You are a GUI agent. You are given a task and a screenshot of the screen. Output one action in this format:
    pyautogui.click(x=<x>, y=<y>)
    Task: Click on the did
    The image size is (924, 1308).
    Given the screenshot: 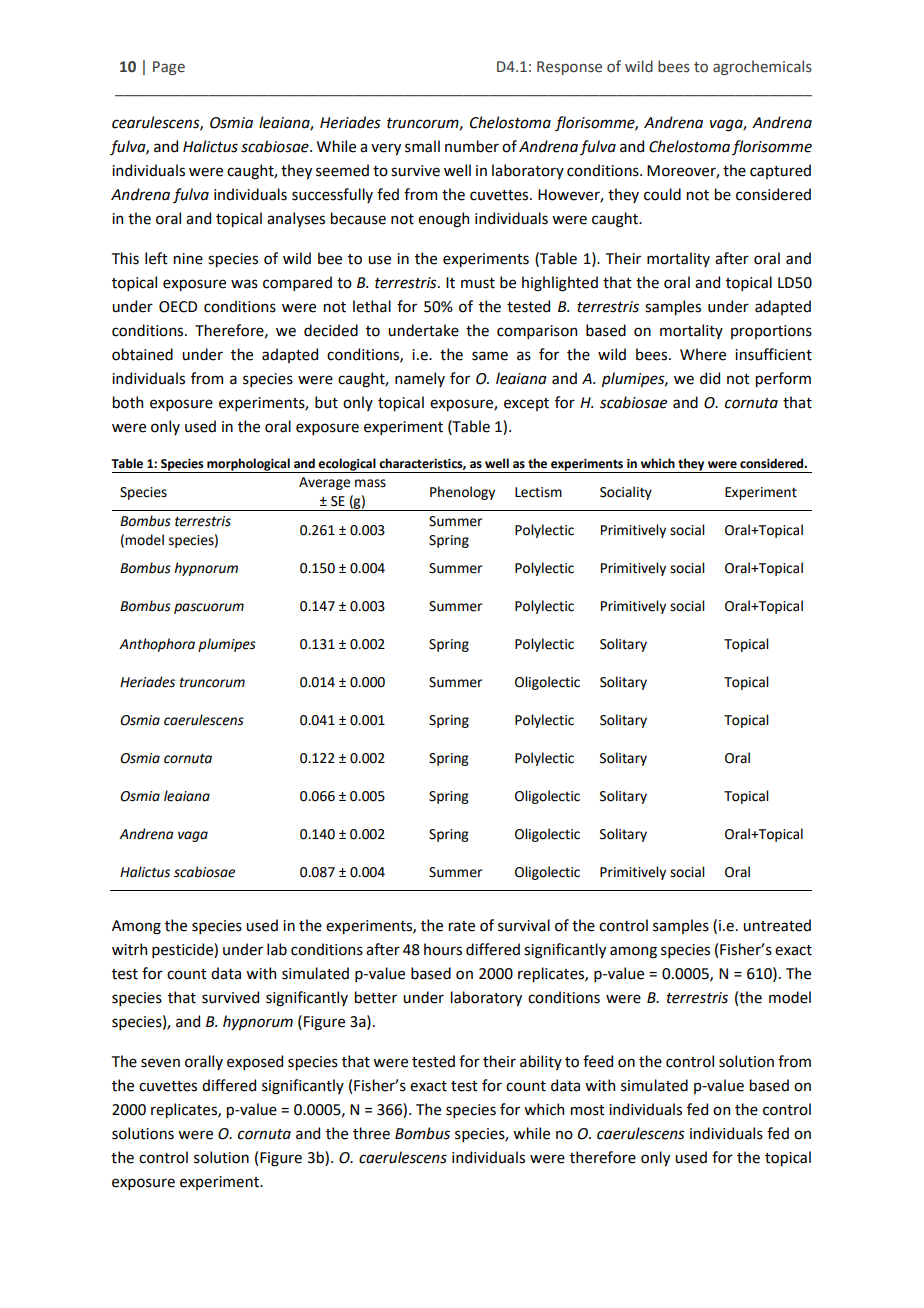 What is the action you would take?
    pyautogui.click(x=710, y=378)
